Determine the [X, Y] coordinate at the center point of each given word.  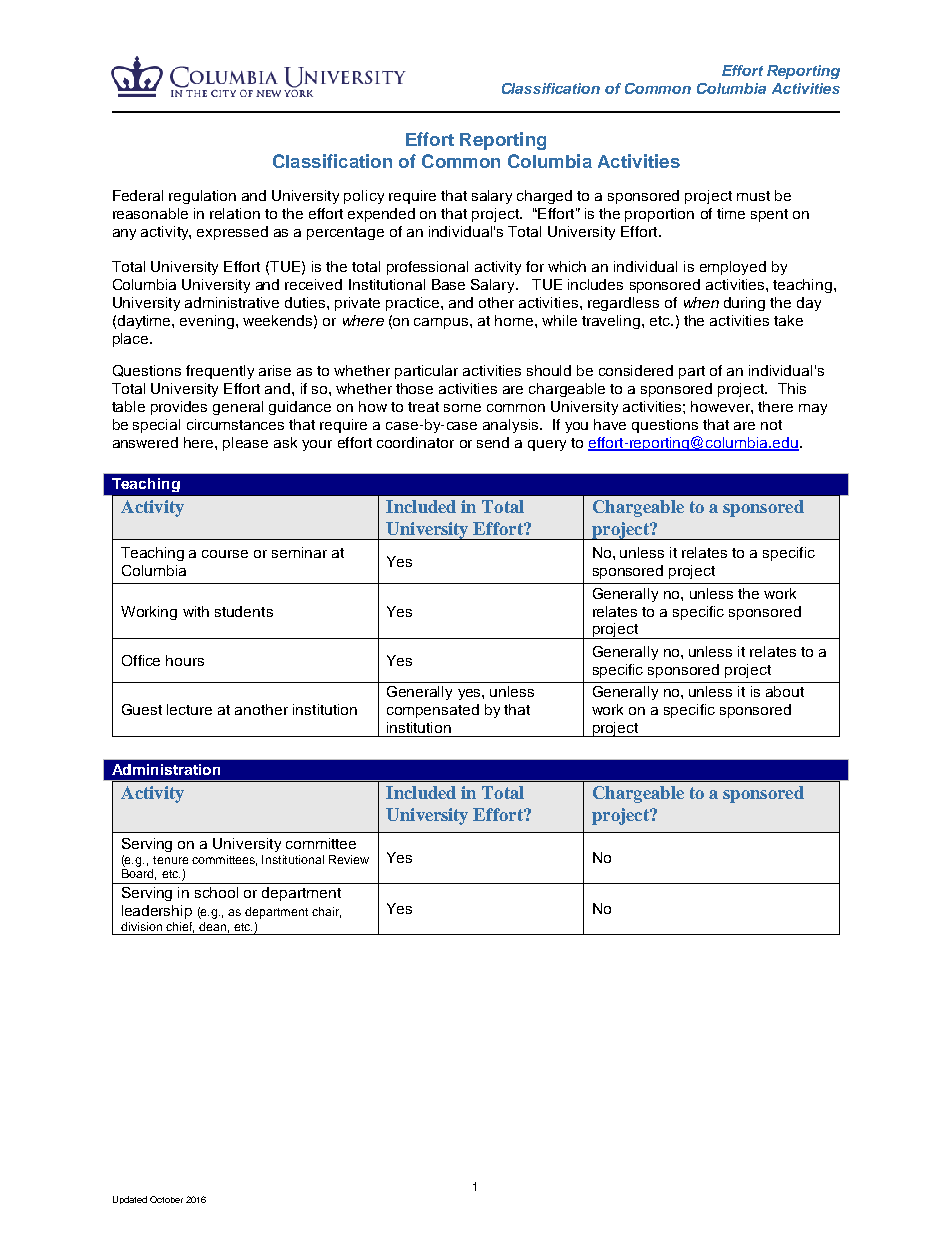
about [785, 691]
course [225, 554]
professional [427, 268]
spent [769, 215]
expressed [232, 233]
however [721, 406]
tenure [170, 860]
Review [349, 859]
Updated [130, 1200]
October [166, 1199]
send [493, 442]
